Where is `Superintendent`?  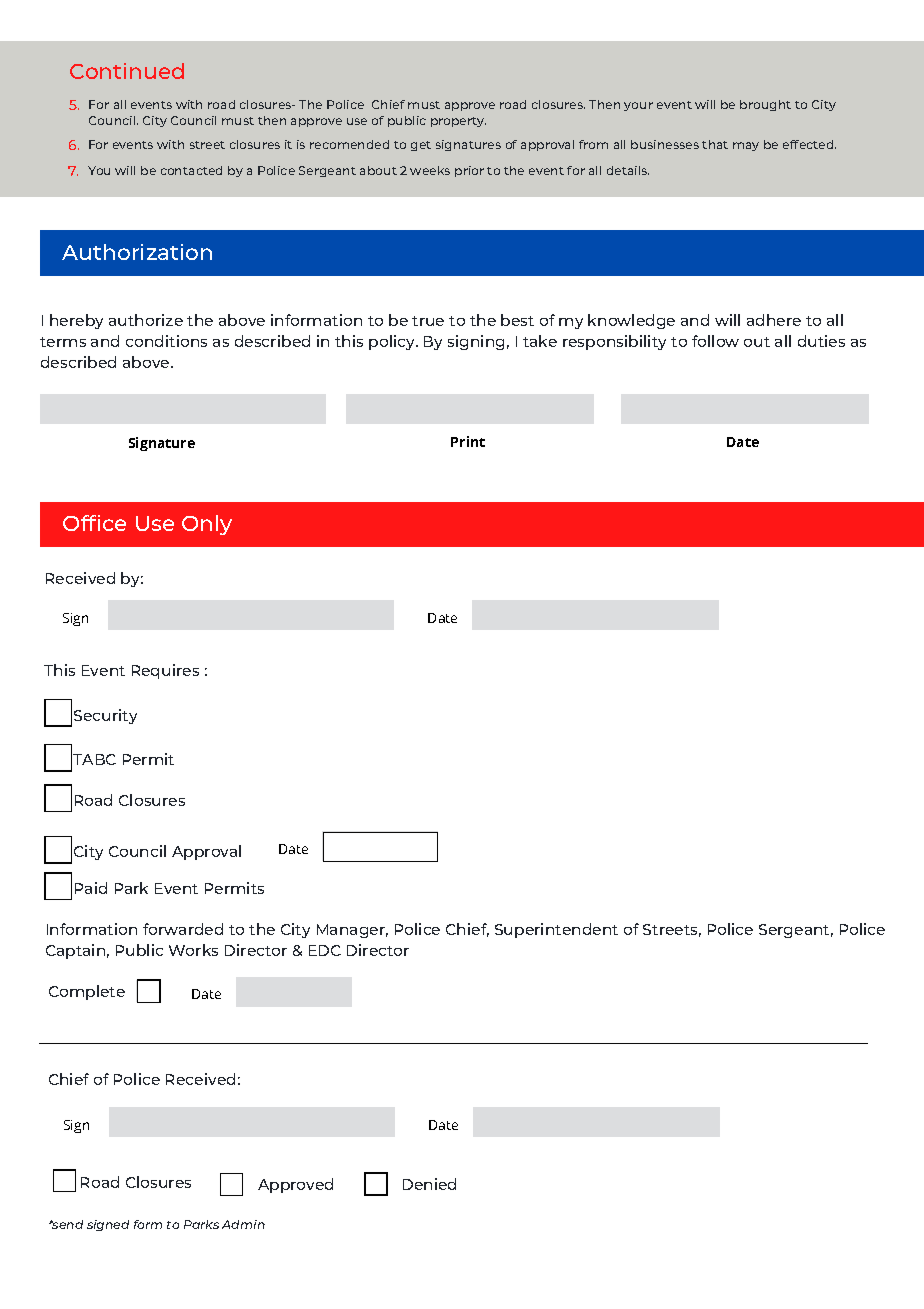
Superintendent is located at coordinates (556, 930).
